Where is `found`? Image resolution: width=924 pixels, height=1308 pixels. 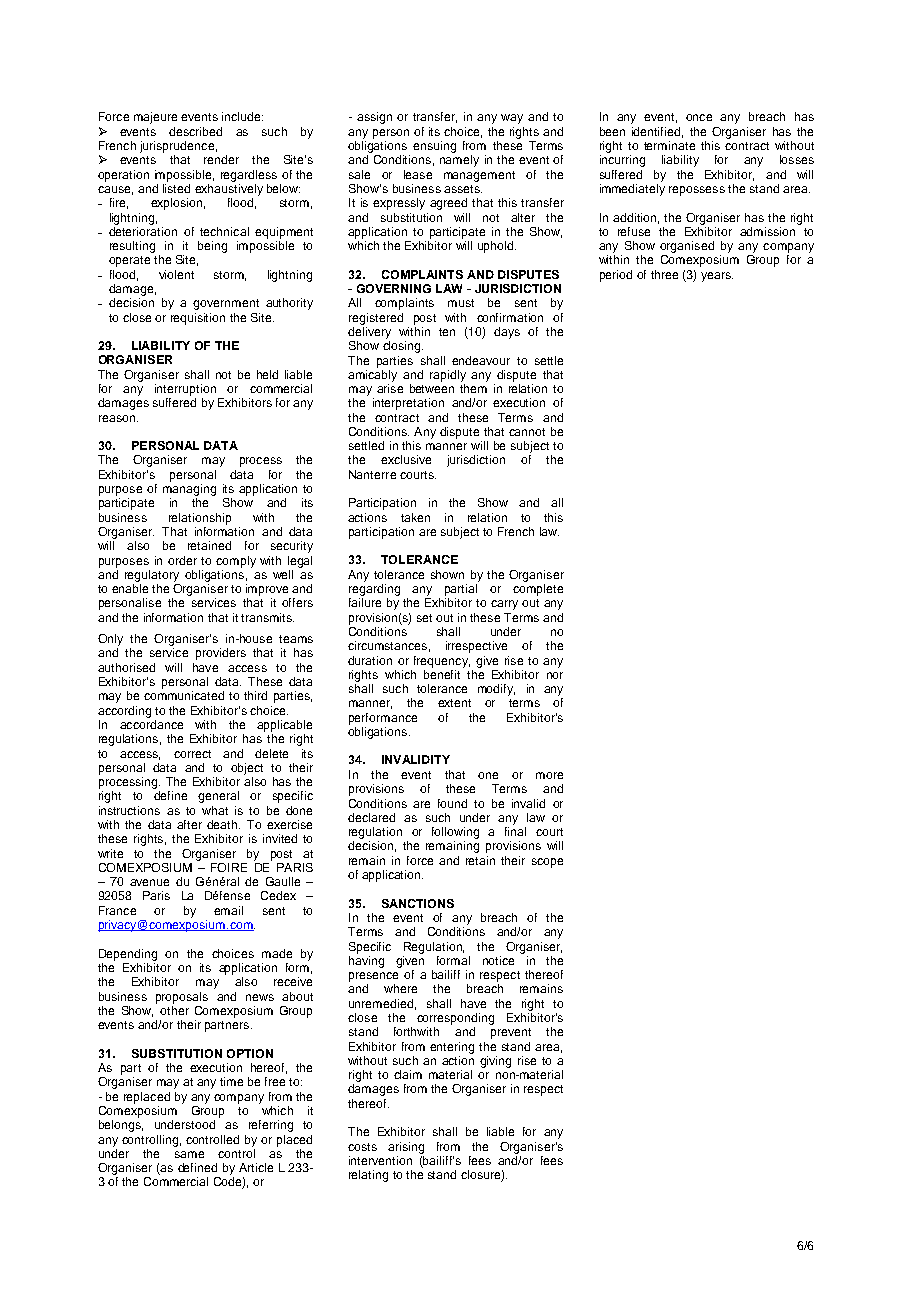
found is located at coordinates (452, 803).
